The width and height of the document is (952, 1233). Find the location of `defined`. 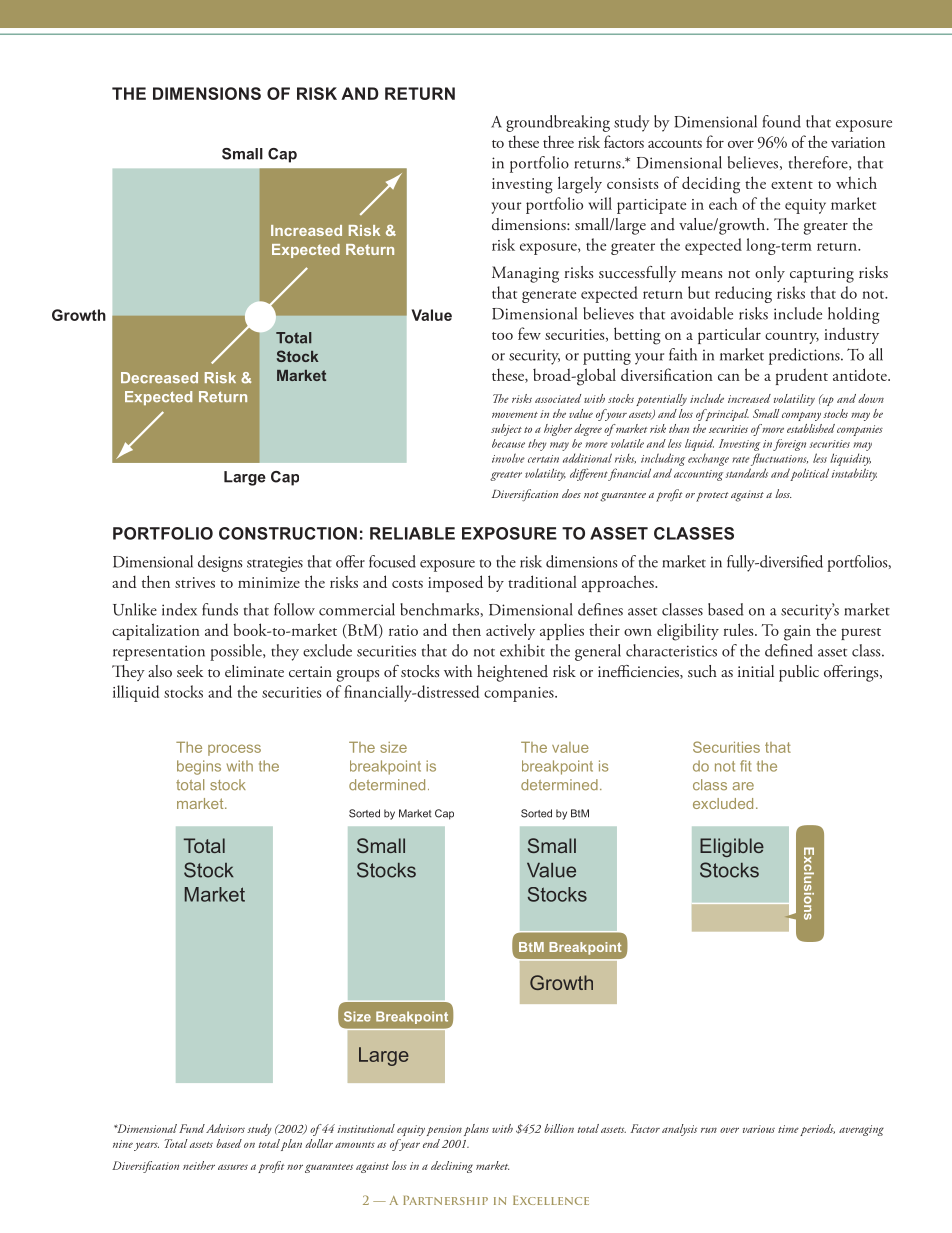

defined is located at coordinates (789, 650).
